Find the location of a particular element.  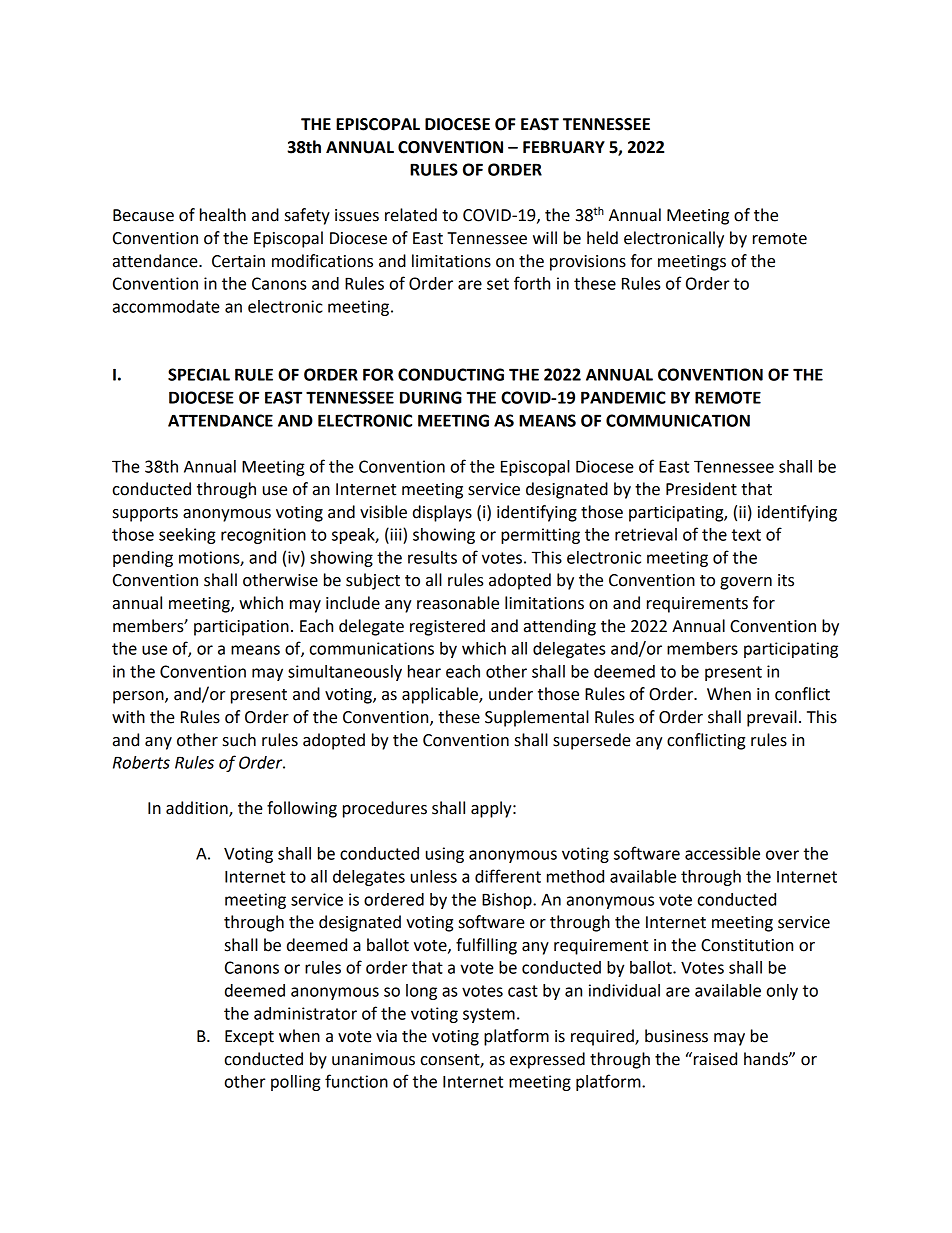

reasonable is located at coordinates (458, 603).
